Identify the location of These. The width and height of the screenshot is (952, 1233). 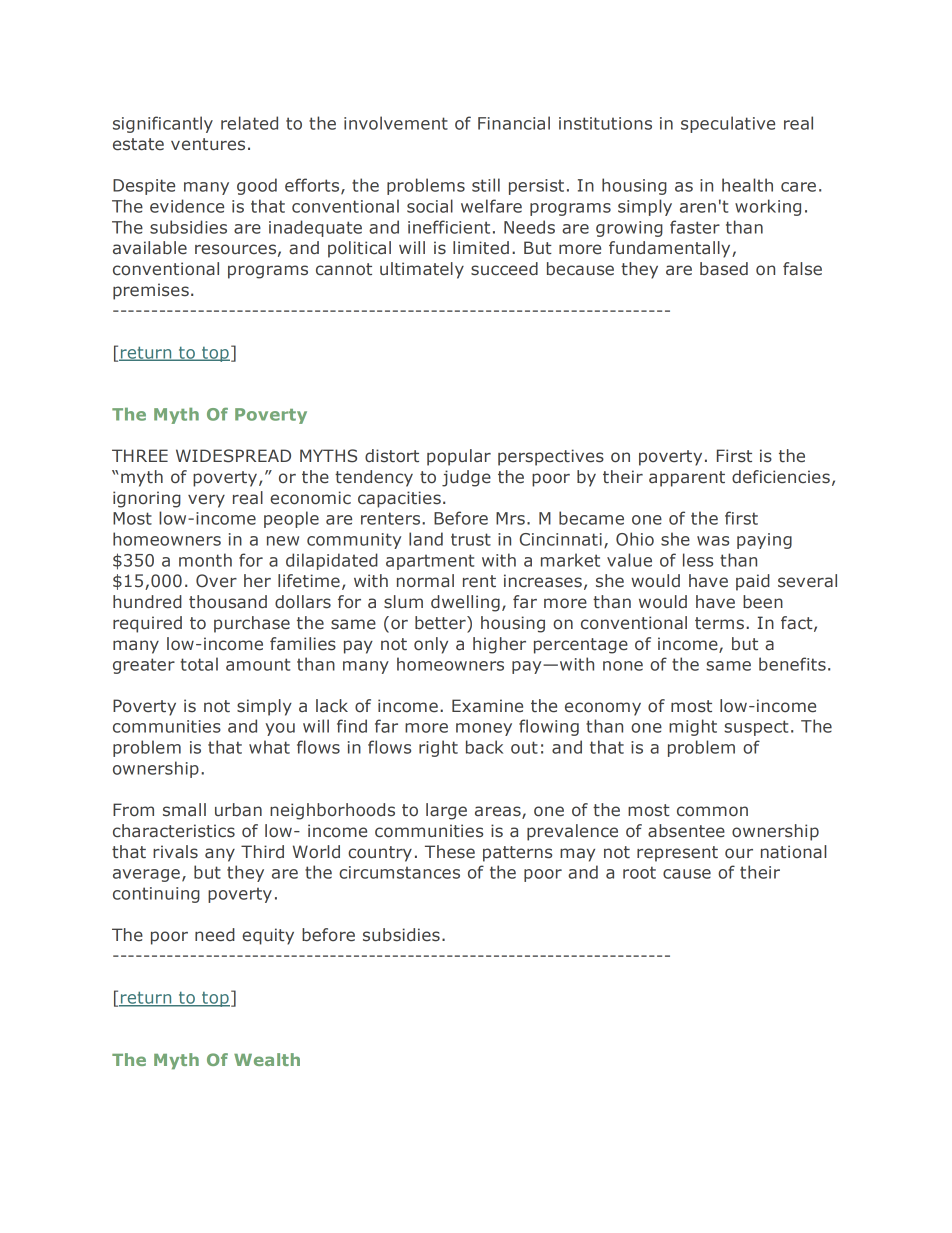
(450, 852).
